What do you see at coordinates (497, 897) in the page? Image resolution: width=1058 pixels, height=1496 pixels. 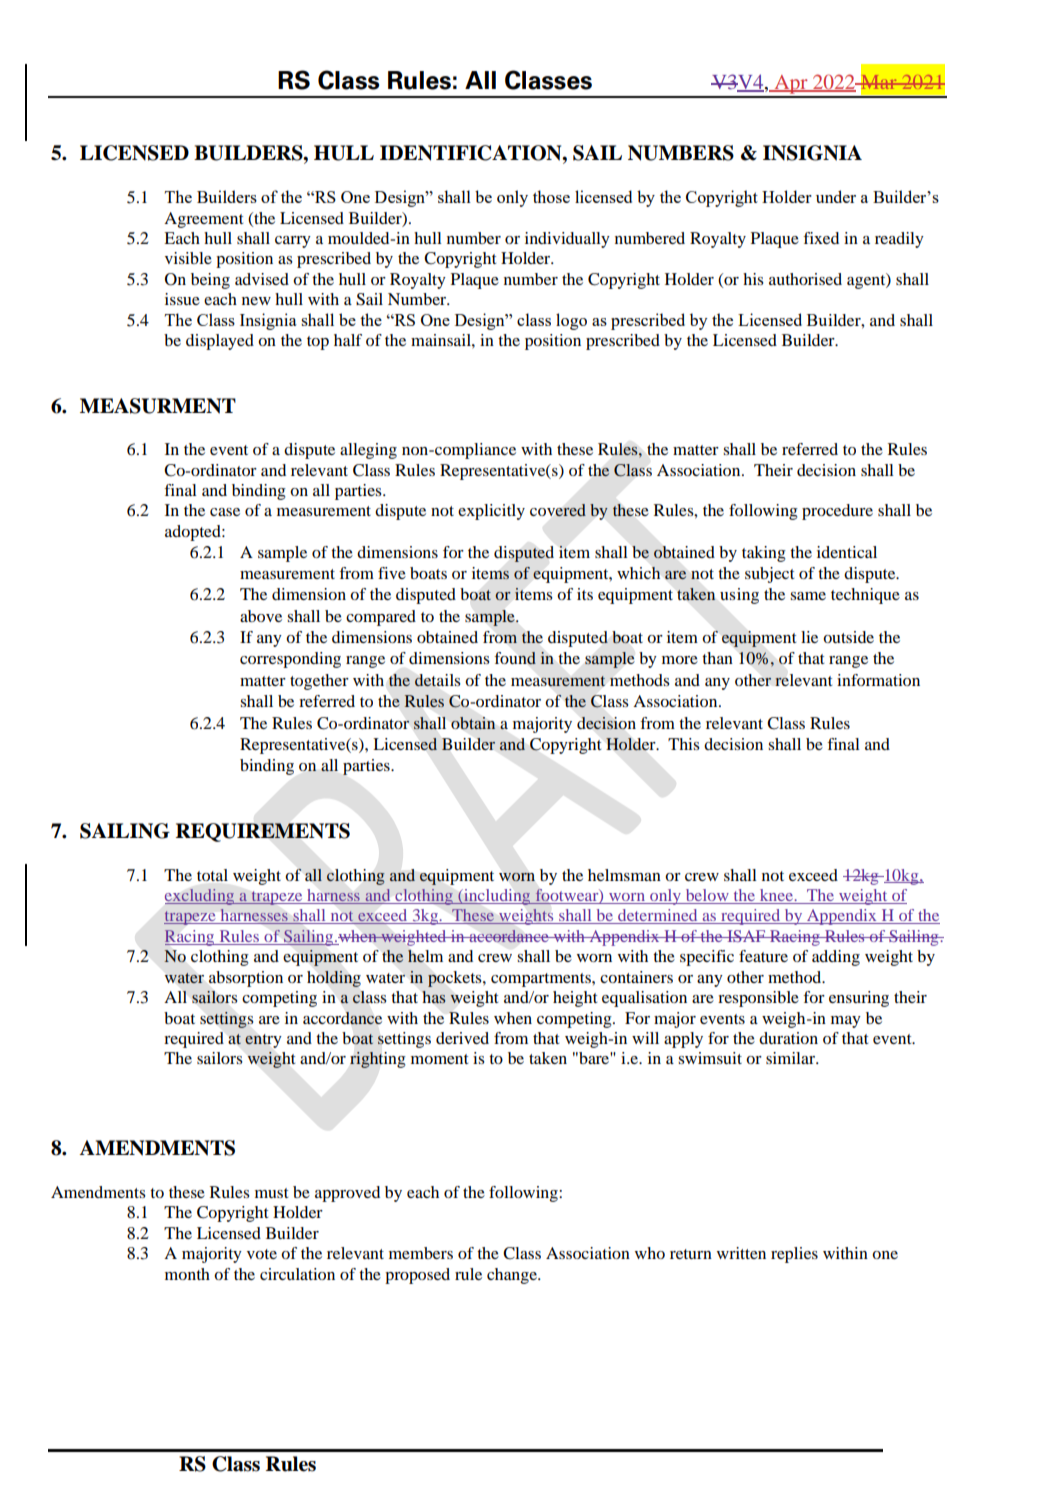 I see `including` at bounding box center [497, 897].
